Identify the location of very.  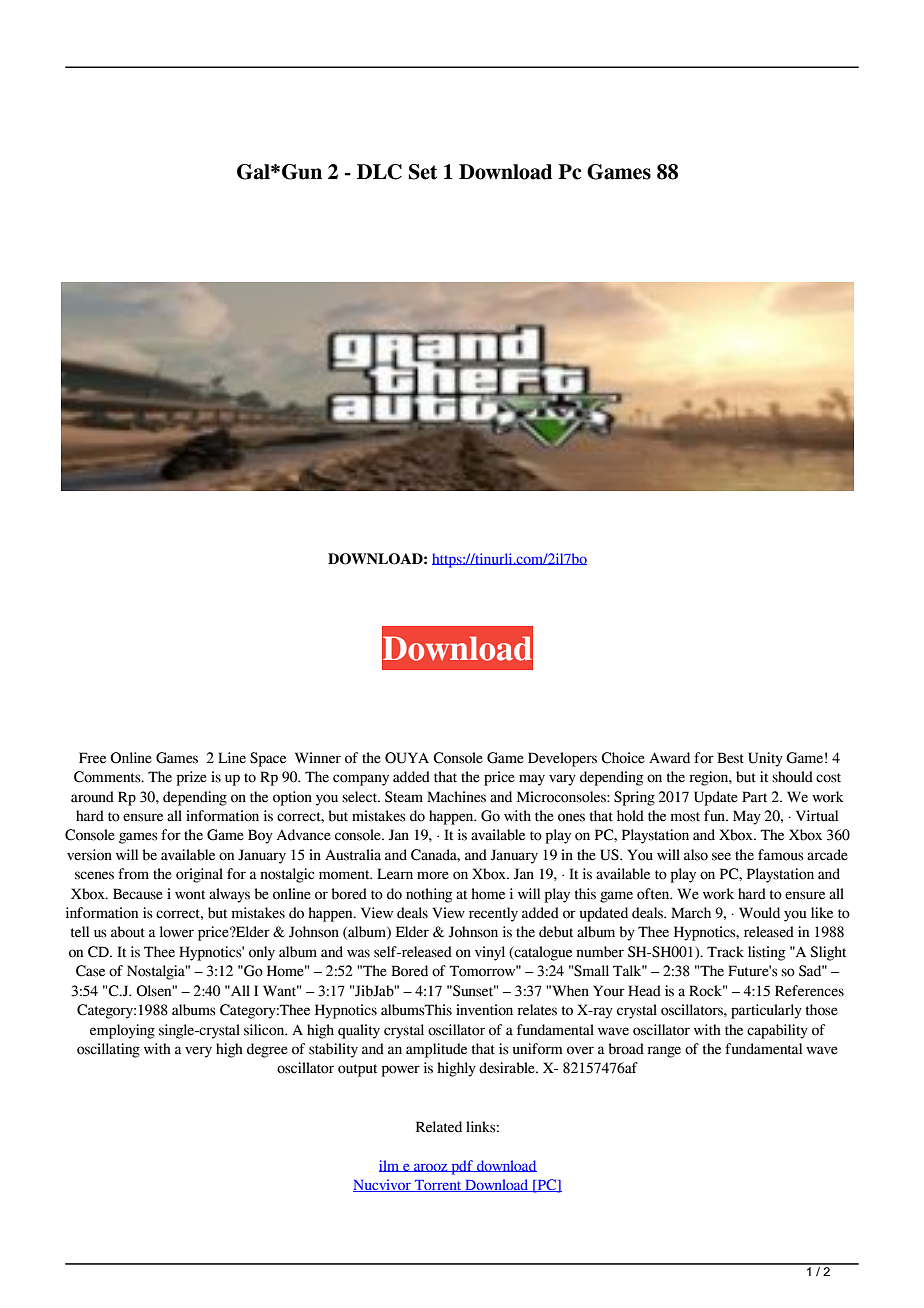
(198, 1052).
